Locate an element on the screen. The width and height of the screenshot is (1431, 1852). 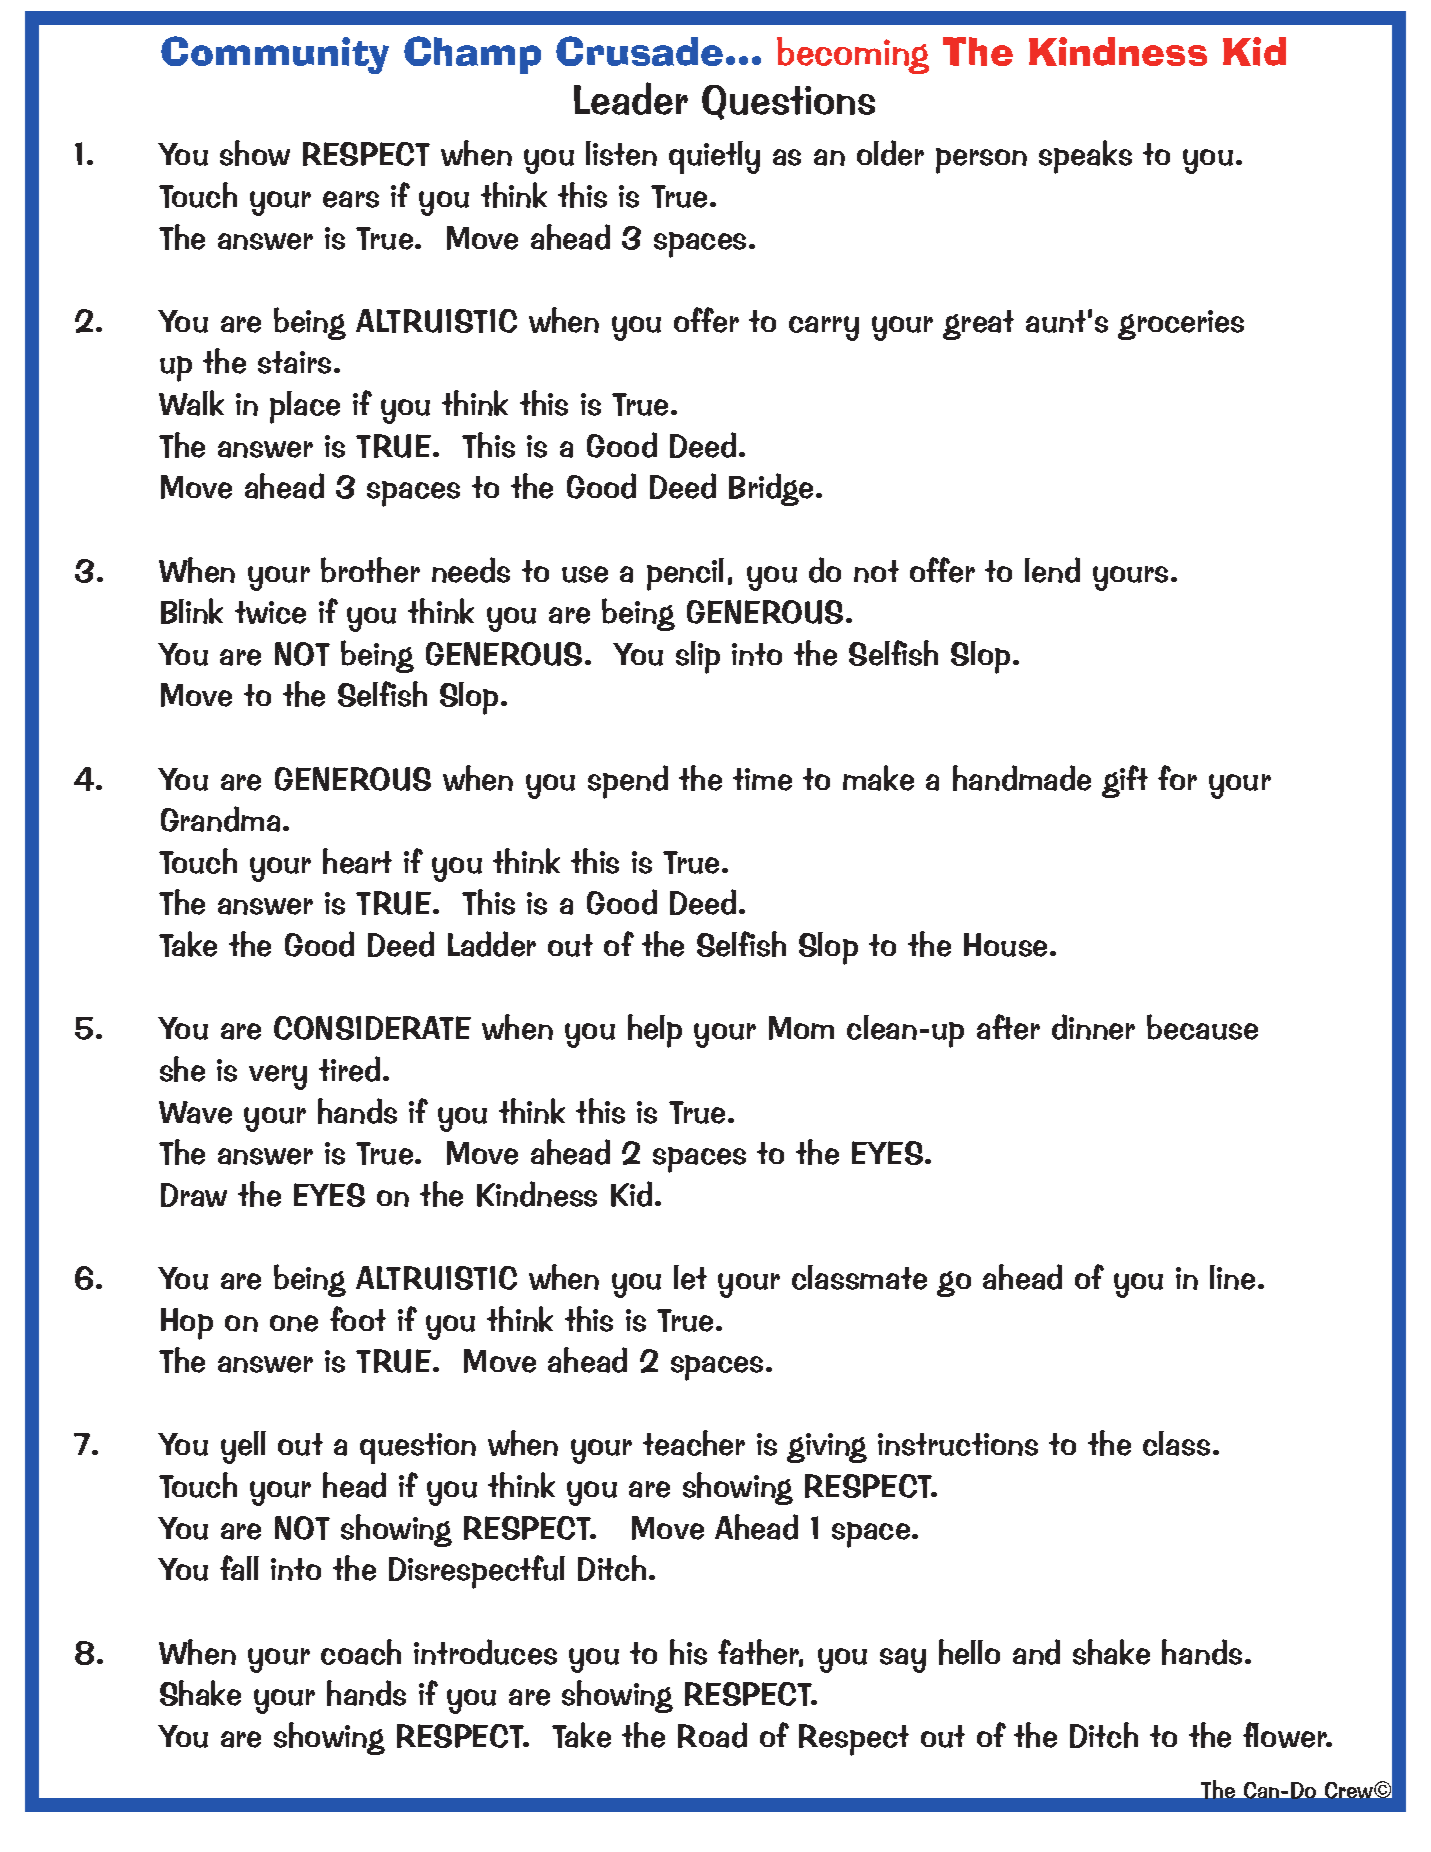
coach is located at coordinates (361, 1652).
